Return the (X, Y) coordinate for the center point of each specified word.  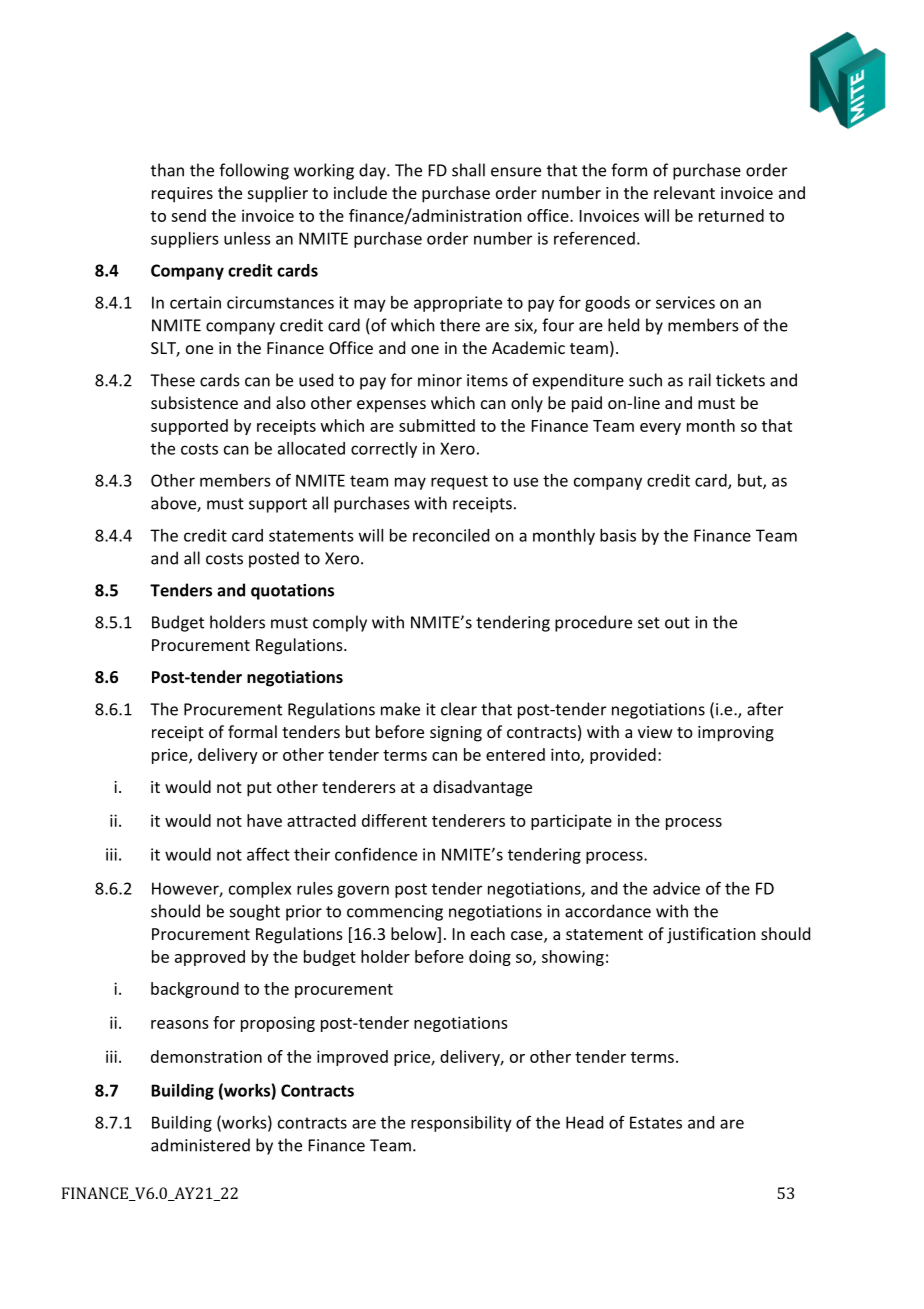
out (677, 623)
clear (459, 709)
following (254, 171)
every (660, 429)
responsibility (461, 1124)
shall (468, 170)
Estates (656, 1122)
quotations (292, 592)
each (488, 933)
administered (200, 1145)
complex (260, 890)
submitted (437, 425)
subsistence (194, 402)
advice (676, 888)
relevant (684, 192)
